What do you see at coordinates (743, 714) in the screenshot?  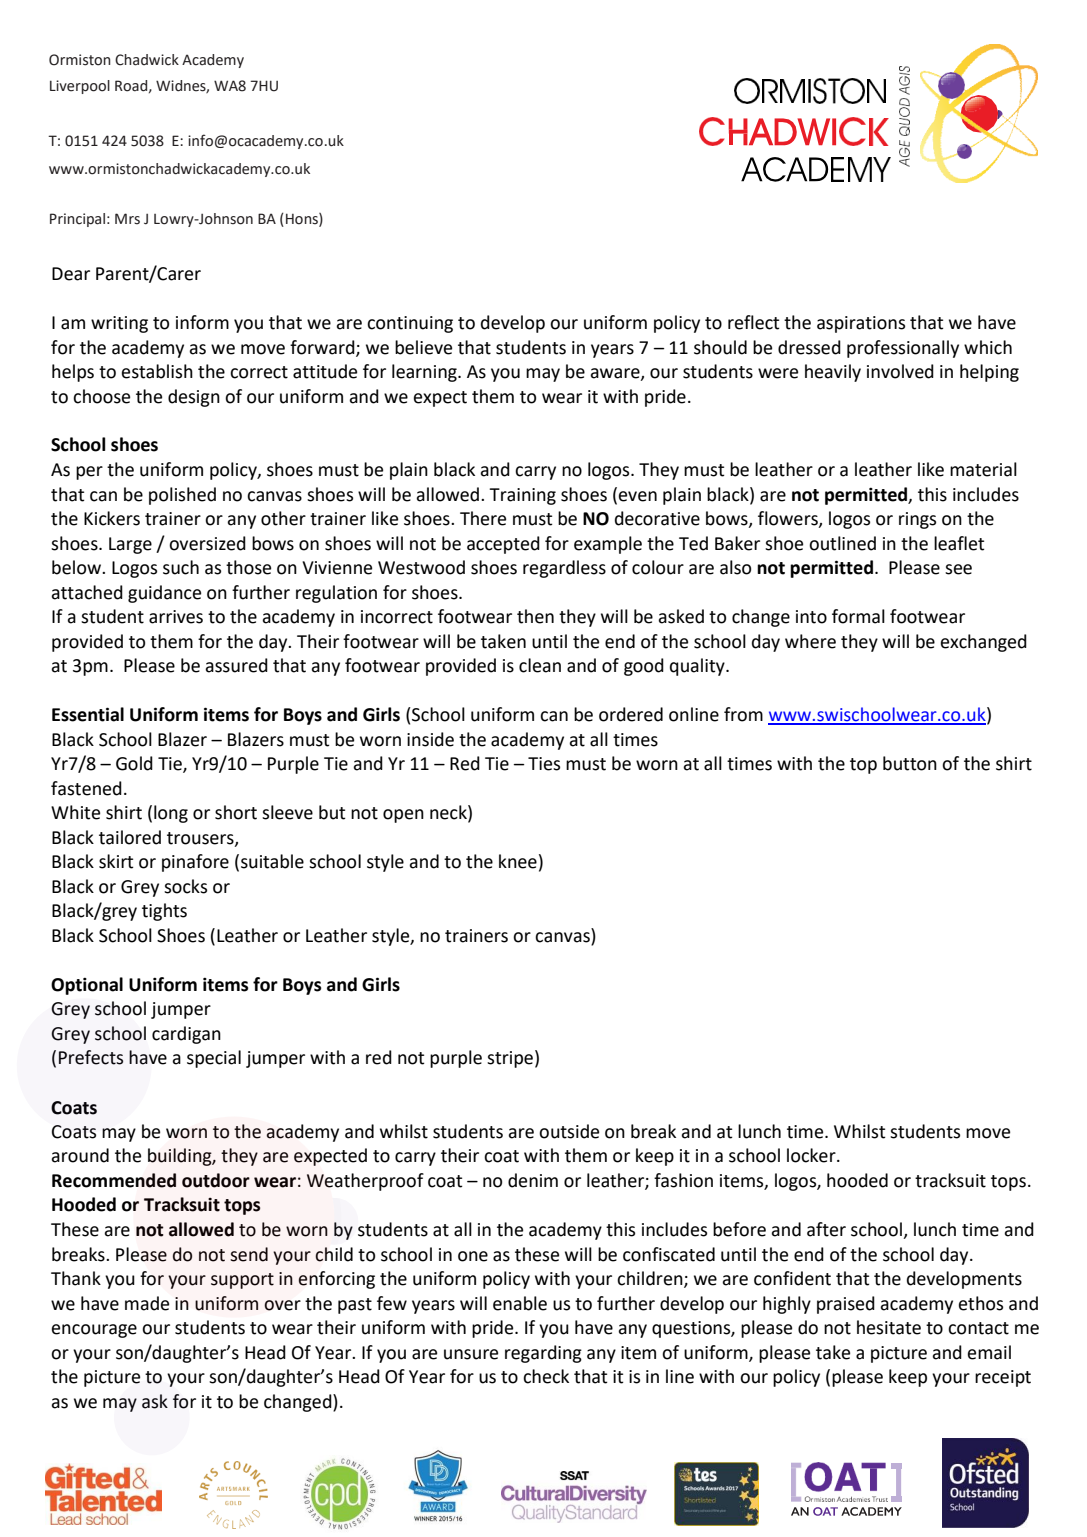 I see `from` at bounding box center [743, 714].
